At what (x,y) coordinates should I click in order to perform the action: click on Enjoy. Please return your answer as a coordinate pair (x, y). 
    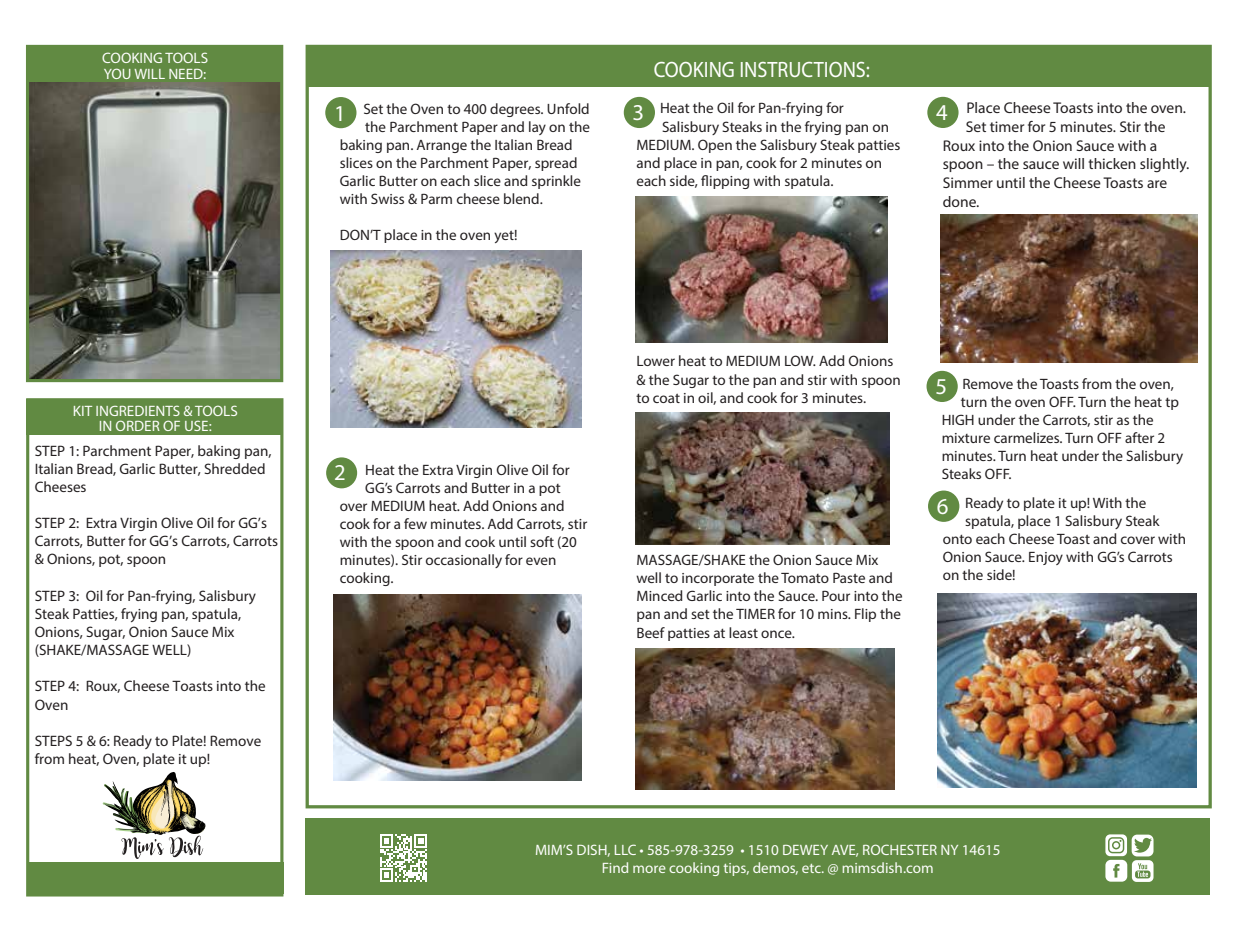
    Looking at the image, I should click on (1046, 558).
